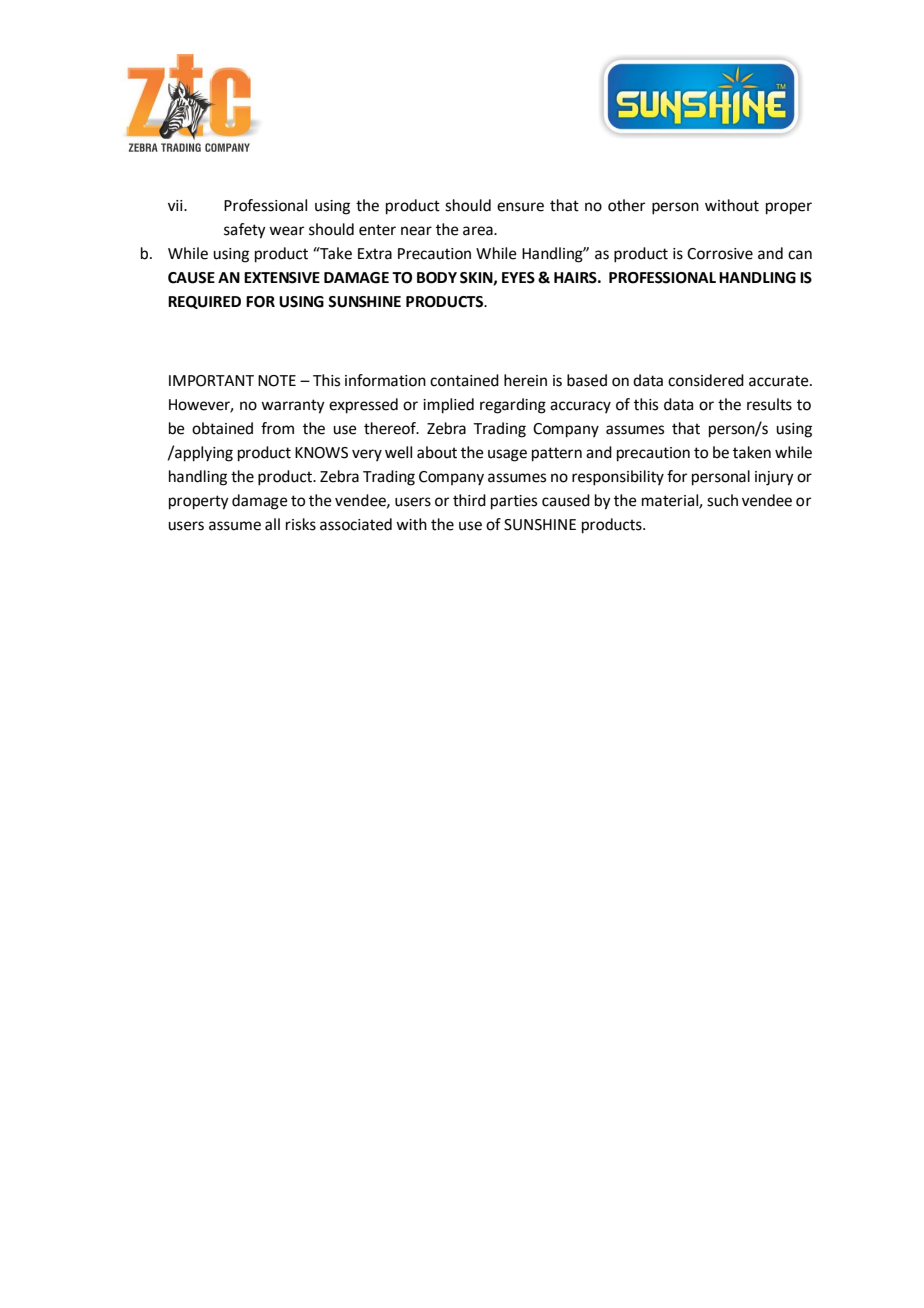  I want to click on safety, so click(245, 231).
